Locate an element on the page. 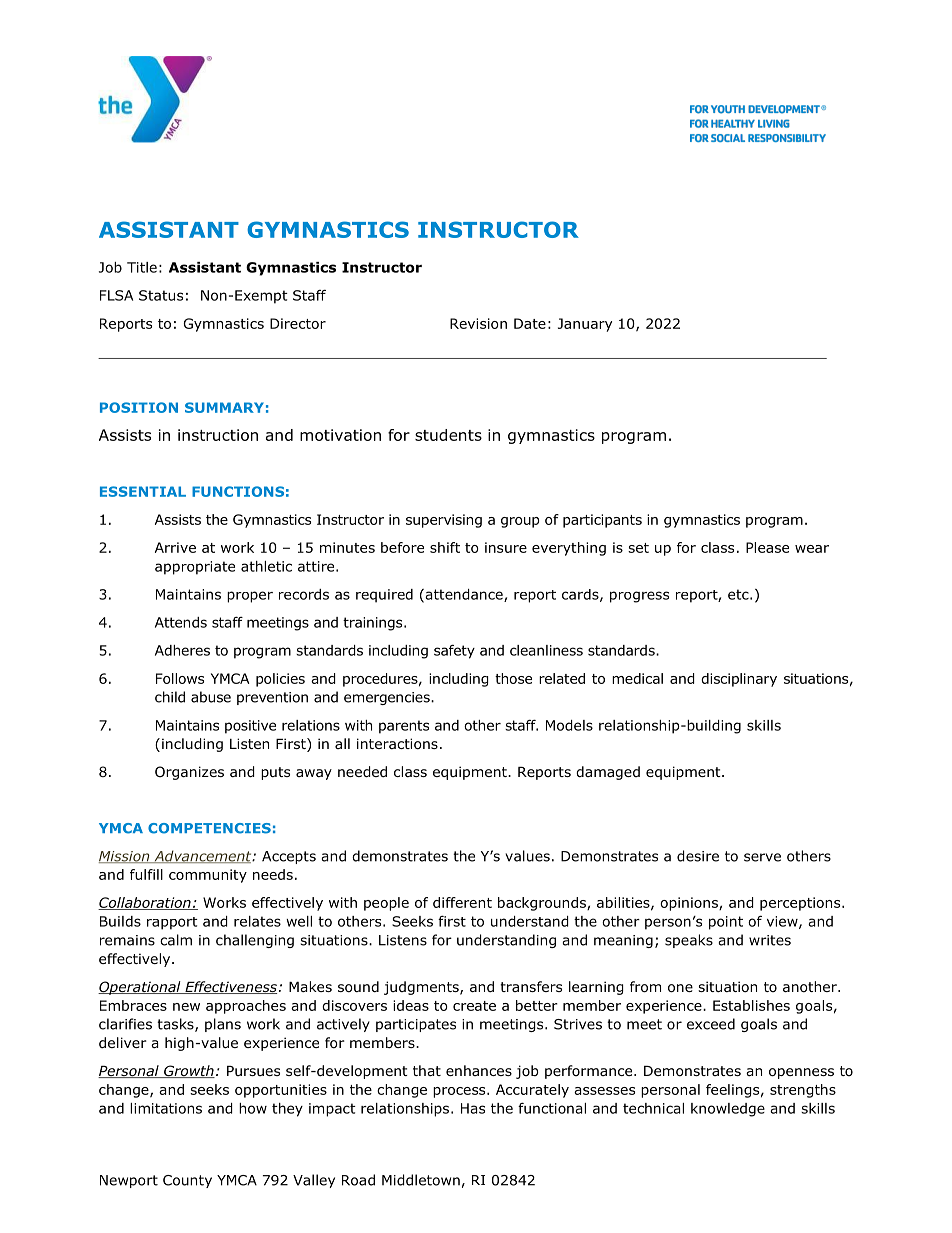  Status is located at coordinates (161, 295).
